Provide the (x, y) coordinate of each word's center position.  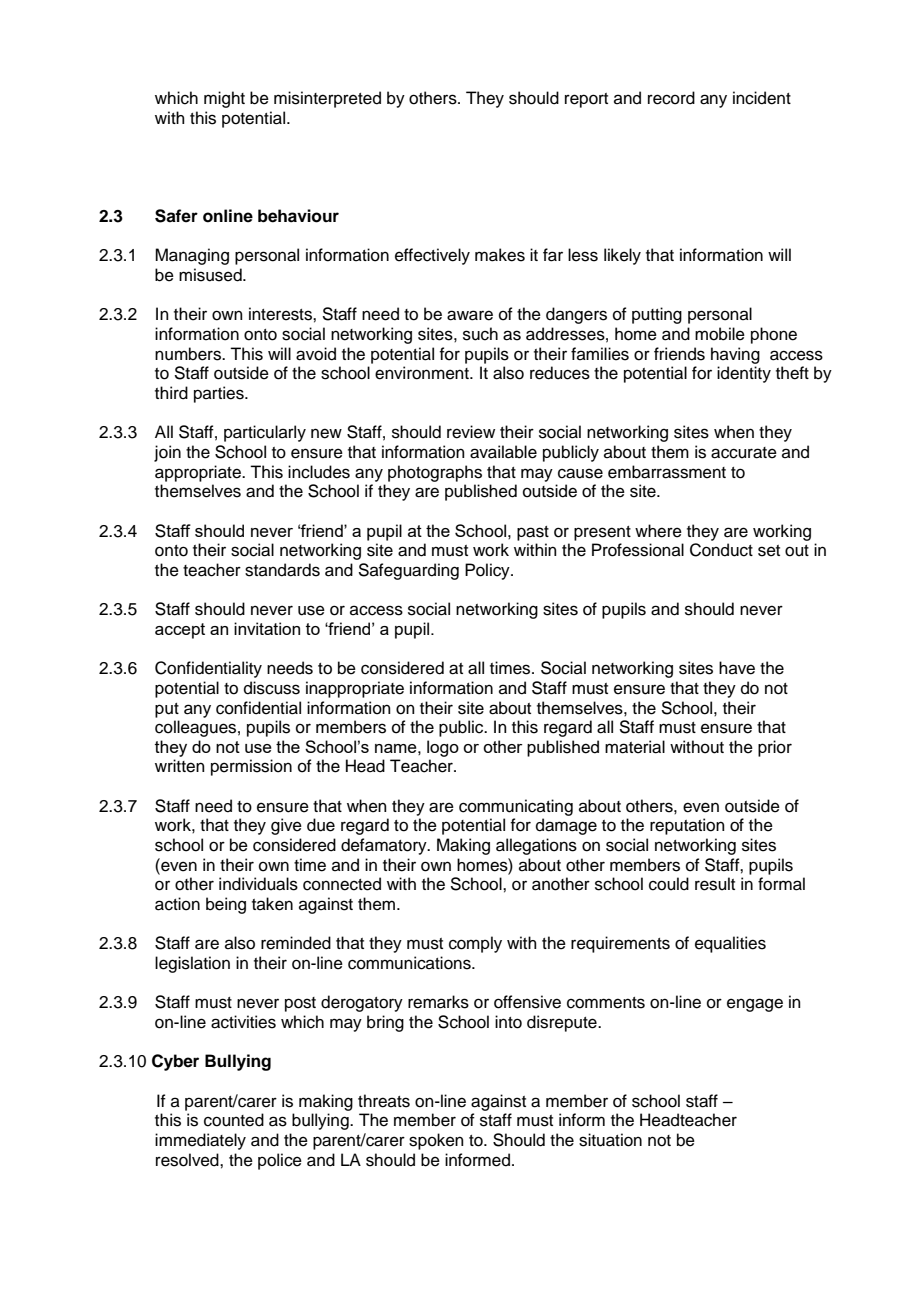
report (586, 100)
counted (234, 1120)
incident (762, 98)
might (224, 99)
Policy (488, 571)
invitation (267, 628)
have (737, 668)
